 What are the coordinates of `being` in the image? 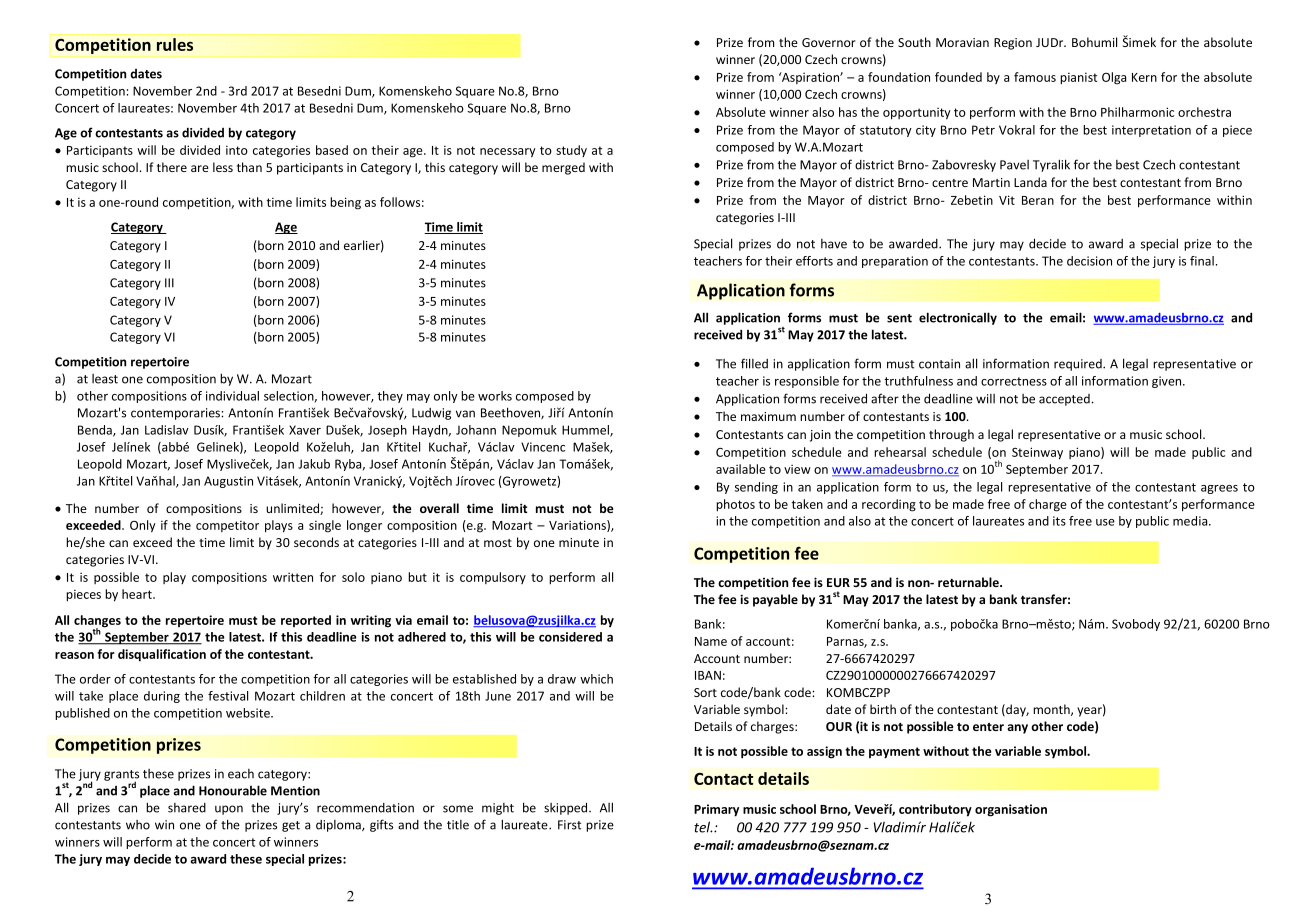 It's located at (345, 203).
